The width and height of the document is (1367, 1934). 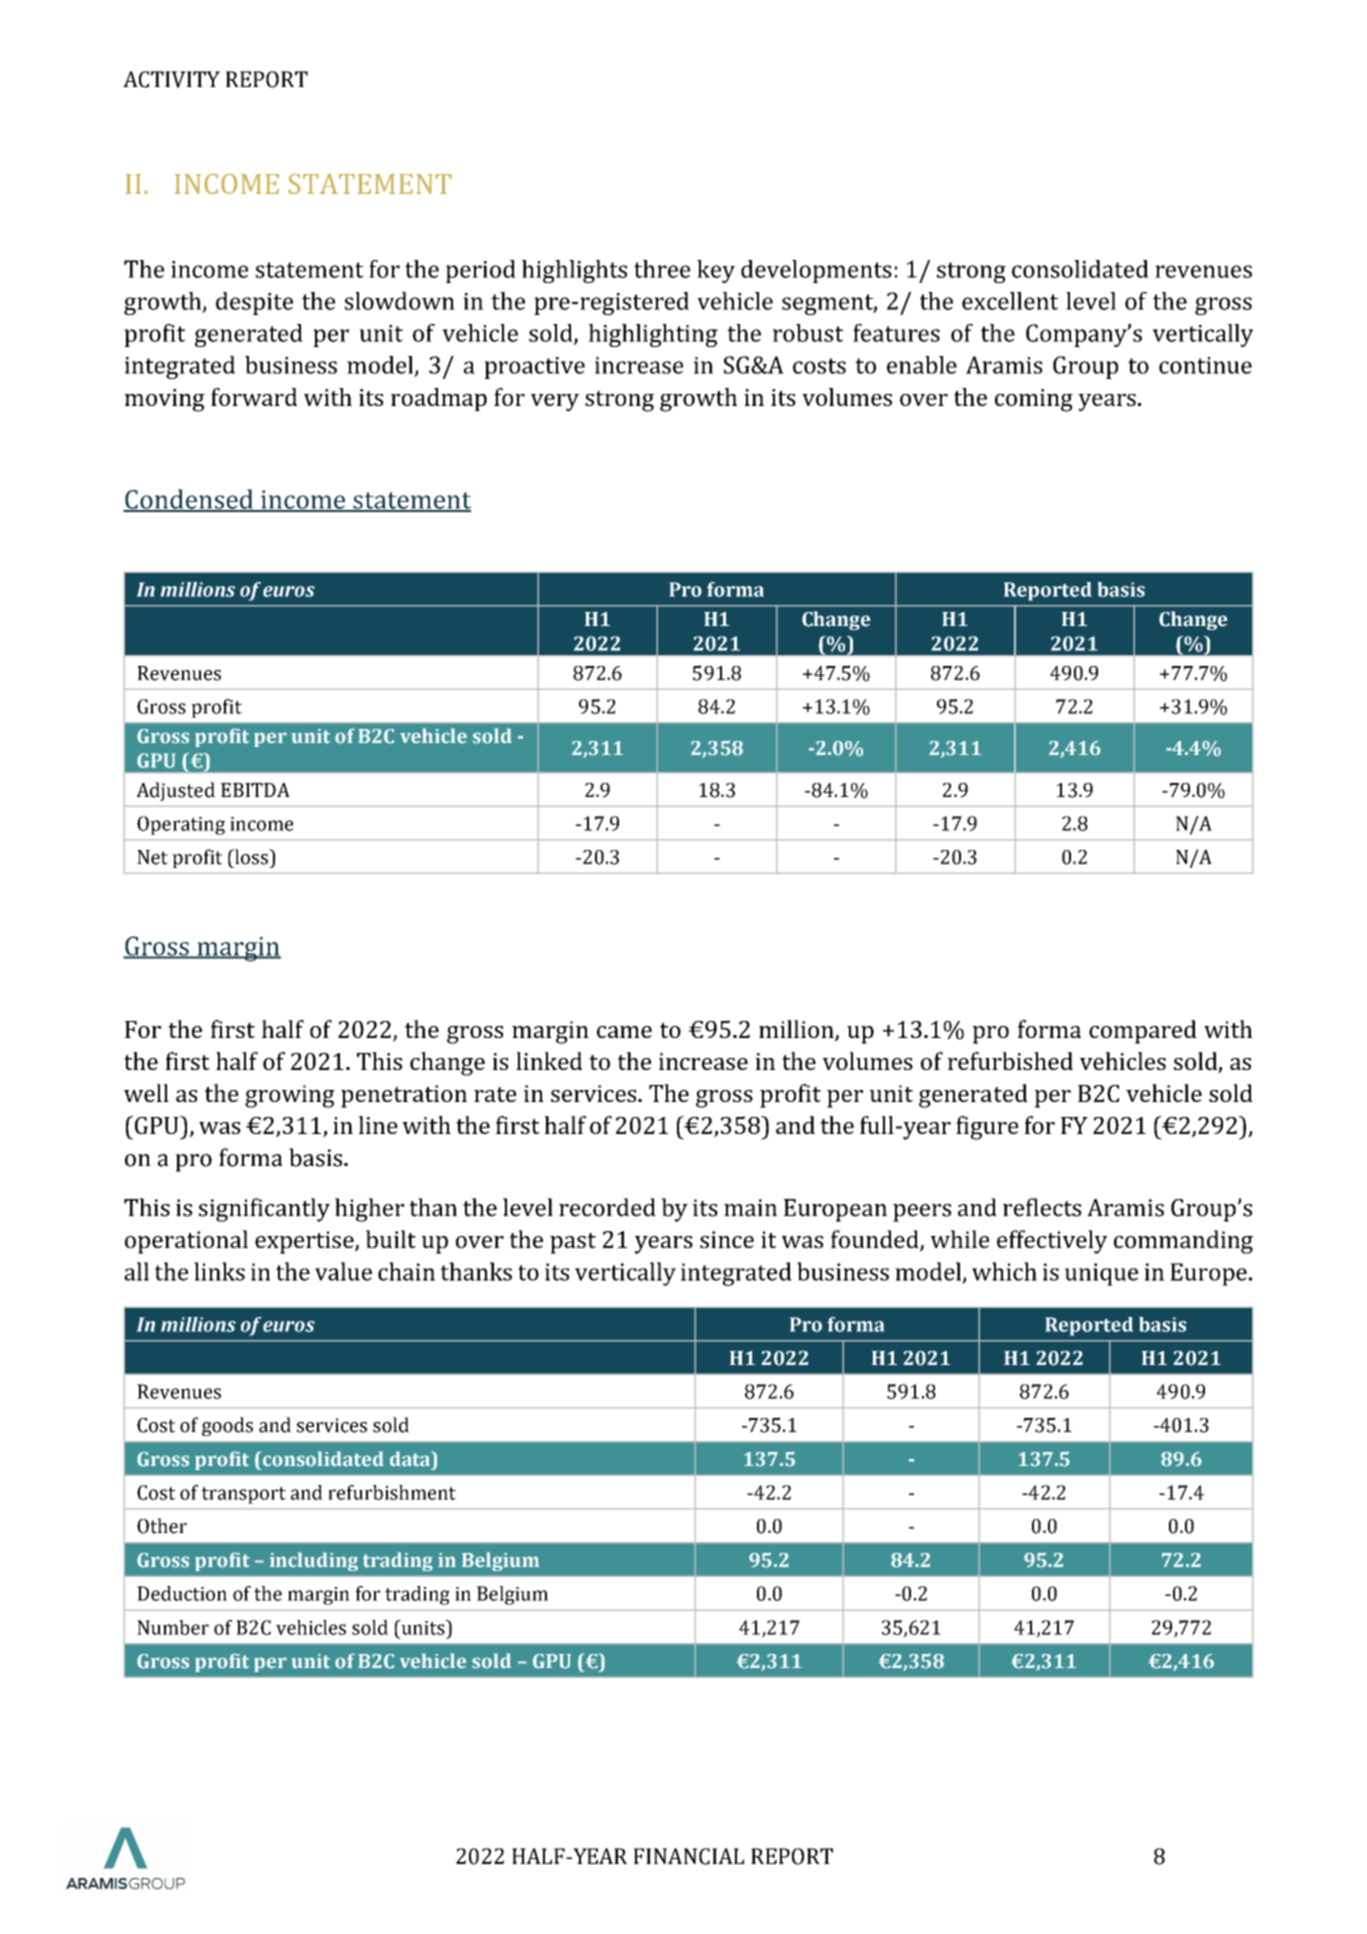 What do you see at coordinates (173, 1627) in the document?
I see `Number` at bounding box center [173, 1627].
